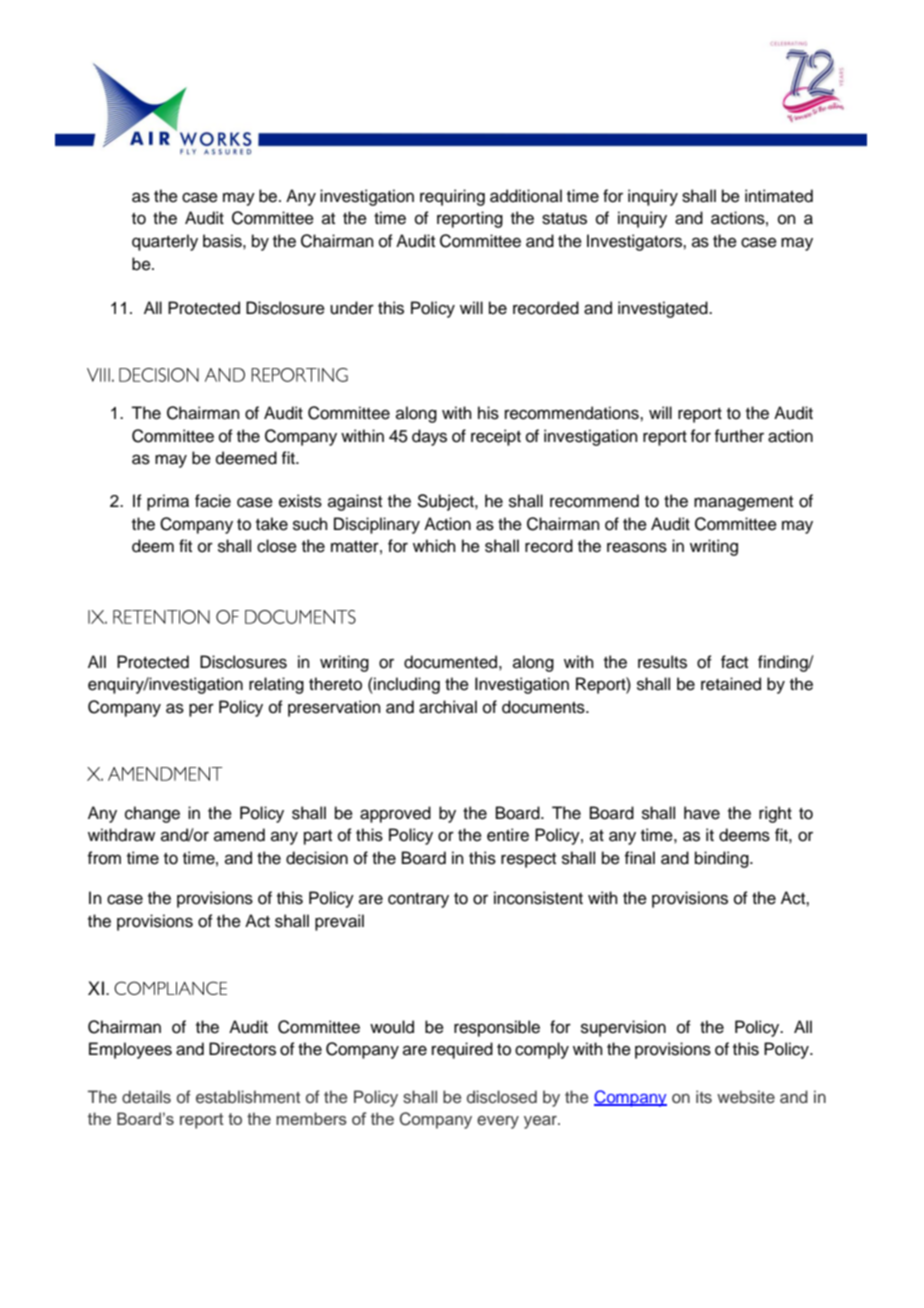 Image resolution: width=924 pixels, height=1308 pixels. Describe the element at coordinates (406, 685) in the screenshot. I see `including` at that location.
